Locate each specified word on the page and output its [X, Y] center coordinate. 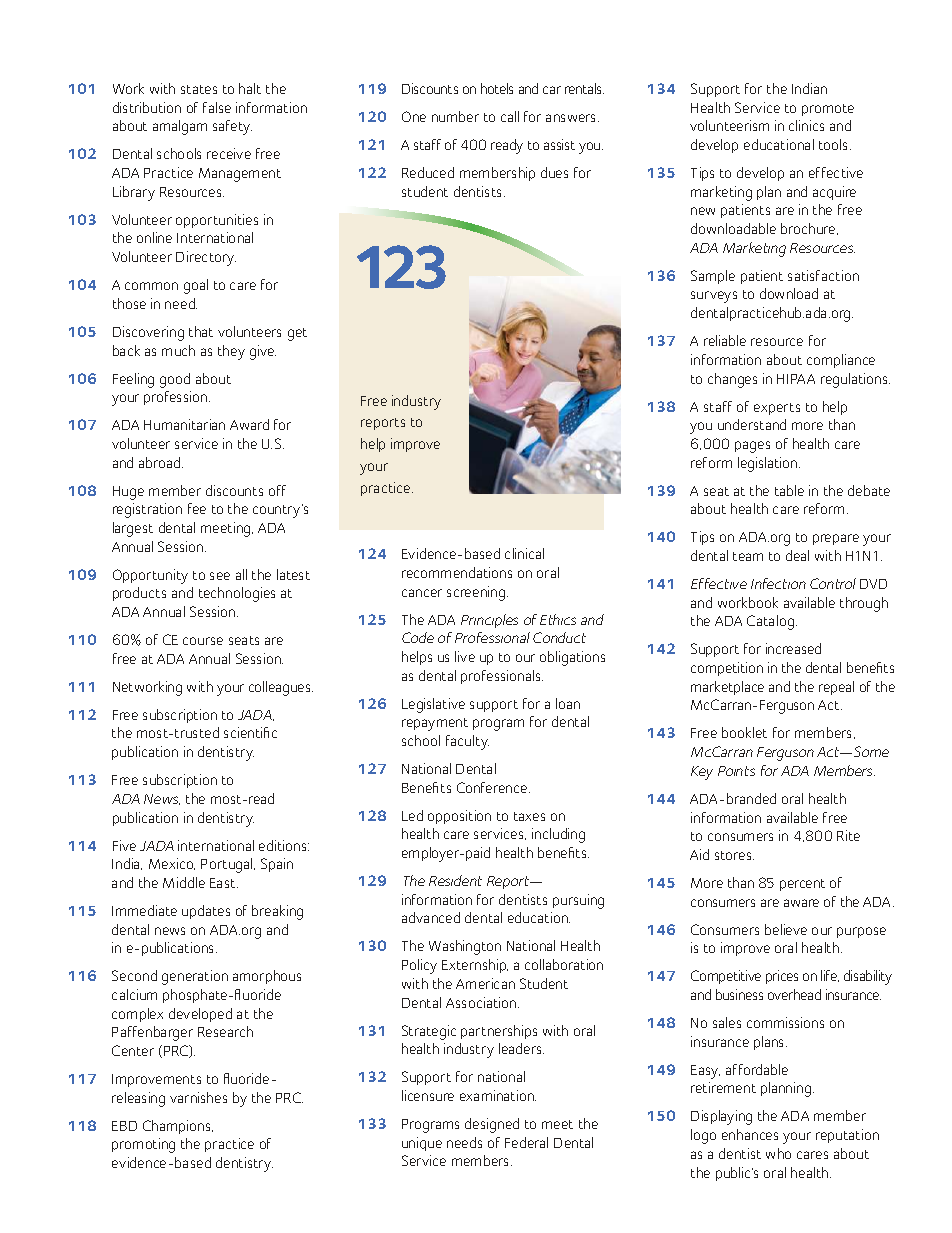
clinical [524, 553]
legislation [769, 464]
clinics [806, 125]
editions [284, 845]
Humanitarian [184, 424]
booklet [744, 732]
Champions [178, 1127]
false [217, 107]
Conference [493, 787]
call [510, 116]
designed [492, 1125]
